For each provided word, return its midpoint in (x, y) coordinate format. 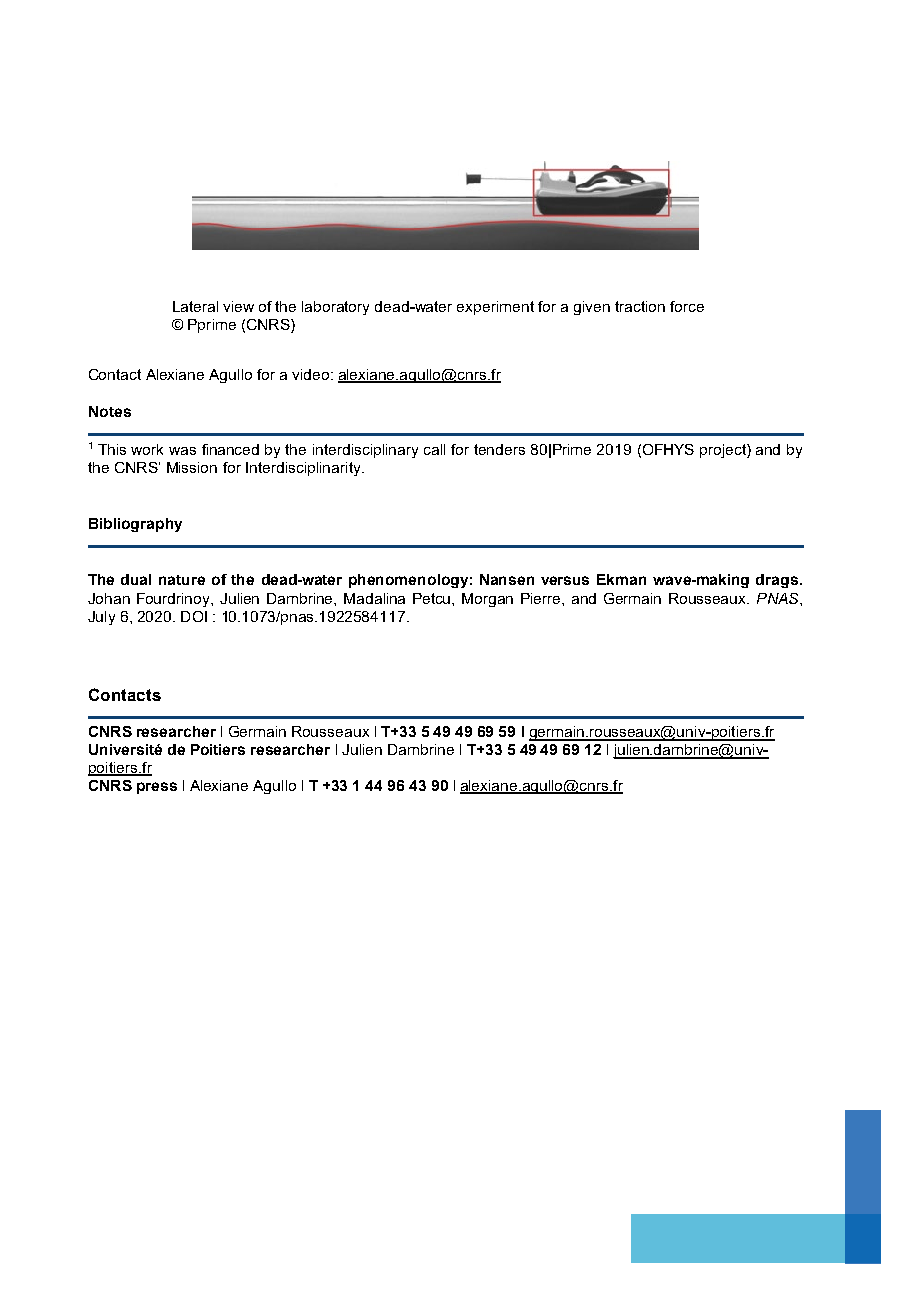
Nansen (507, 579)
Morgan (487, 600)
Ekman (621, 579)
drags (777, 581)
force (687, 306)
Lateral (195, 306)
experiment (495, 308)
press (157, 788)
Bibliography (135, 525)
